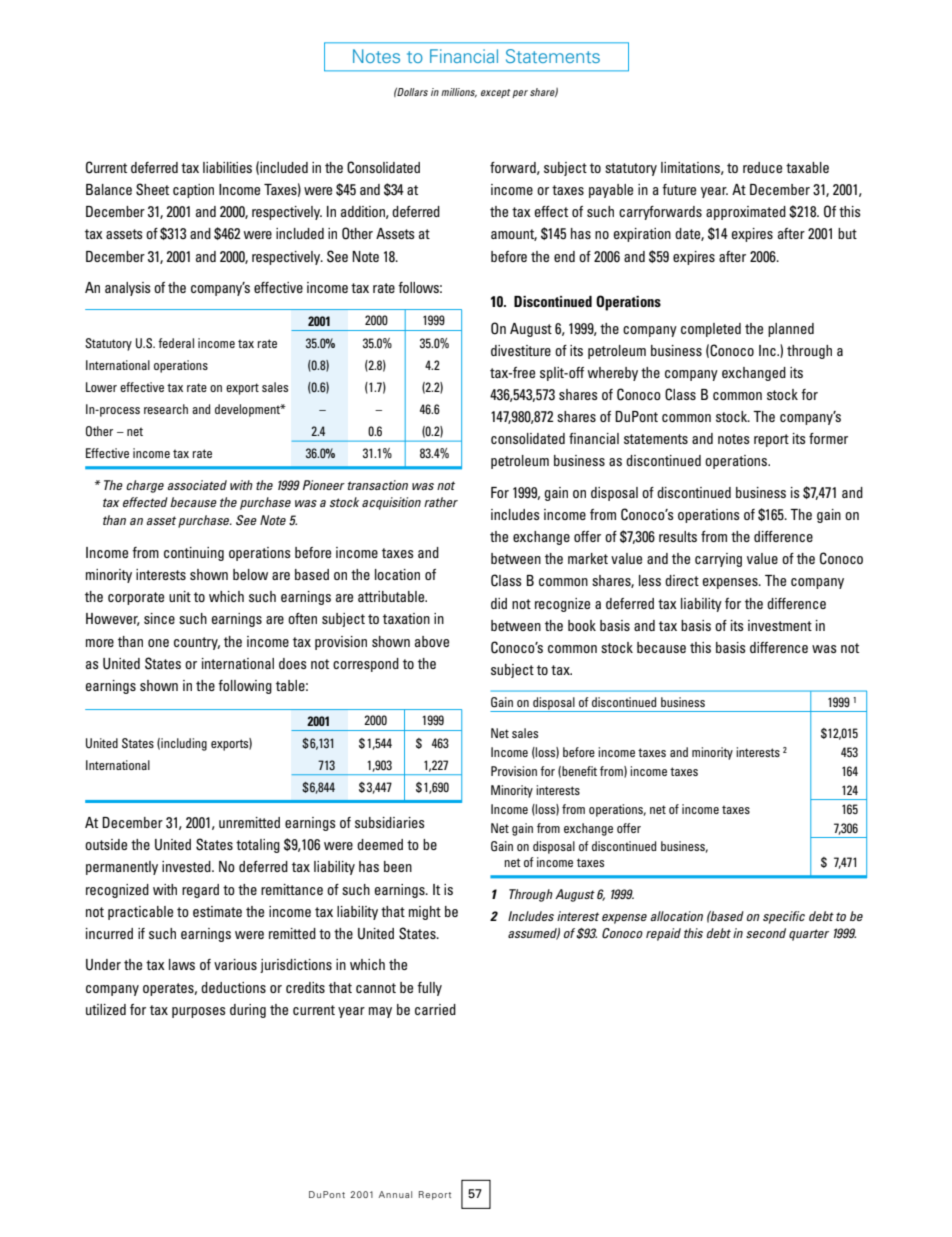  I want to click on fully, so click(429, 989).
